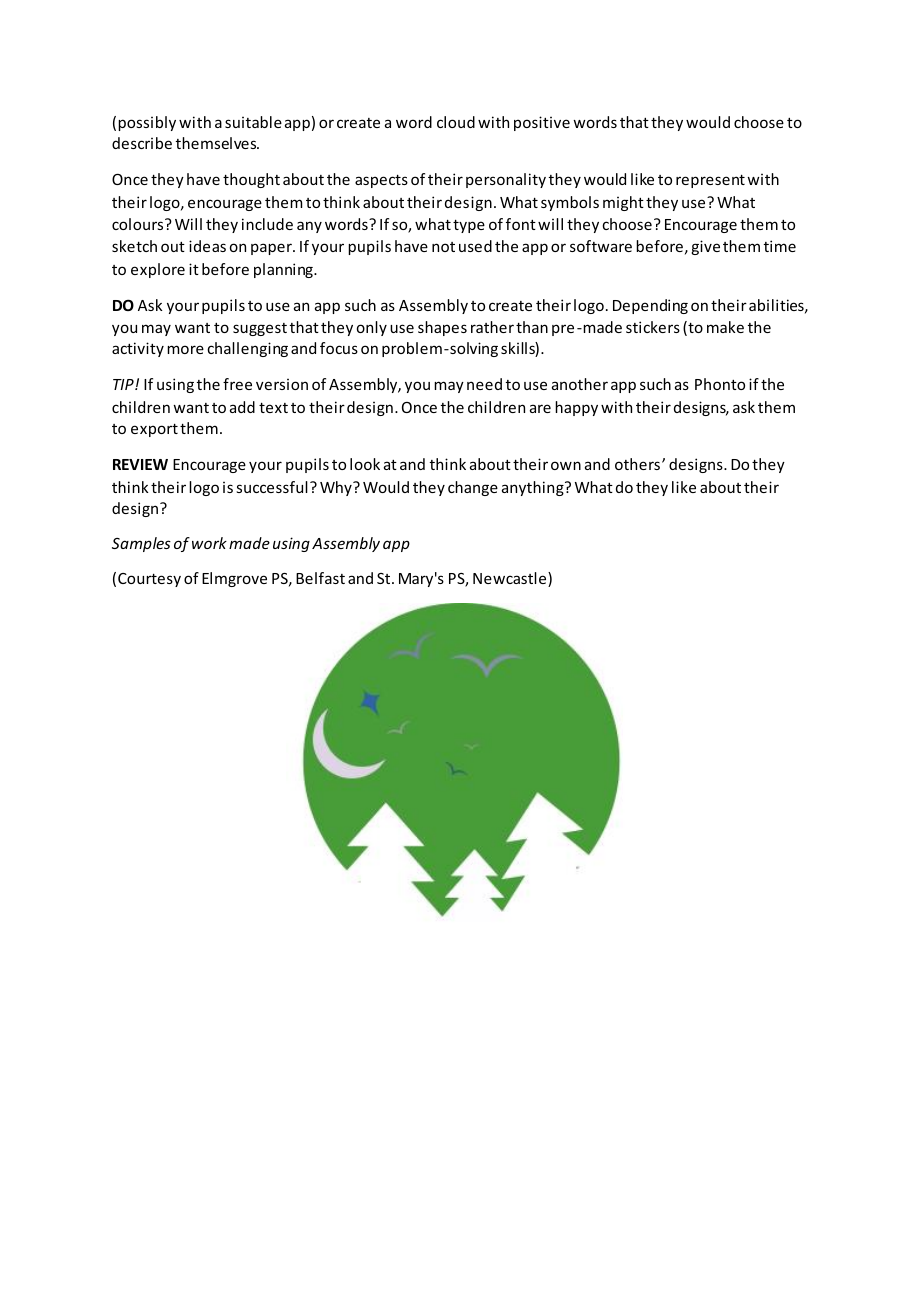  What do you see at coordinates (149, 580) in the document?
I see `Courtesy` at bounding box center [149, 580].
